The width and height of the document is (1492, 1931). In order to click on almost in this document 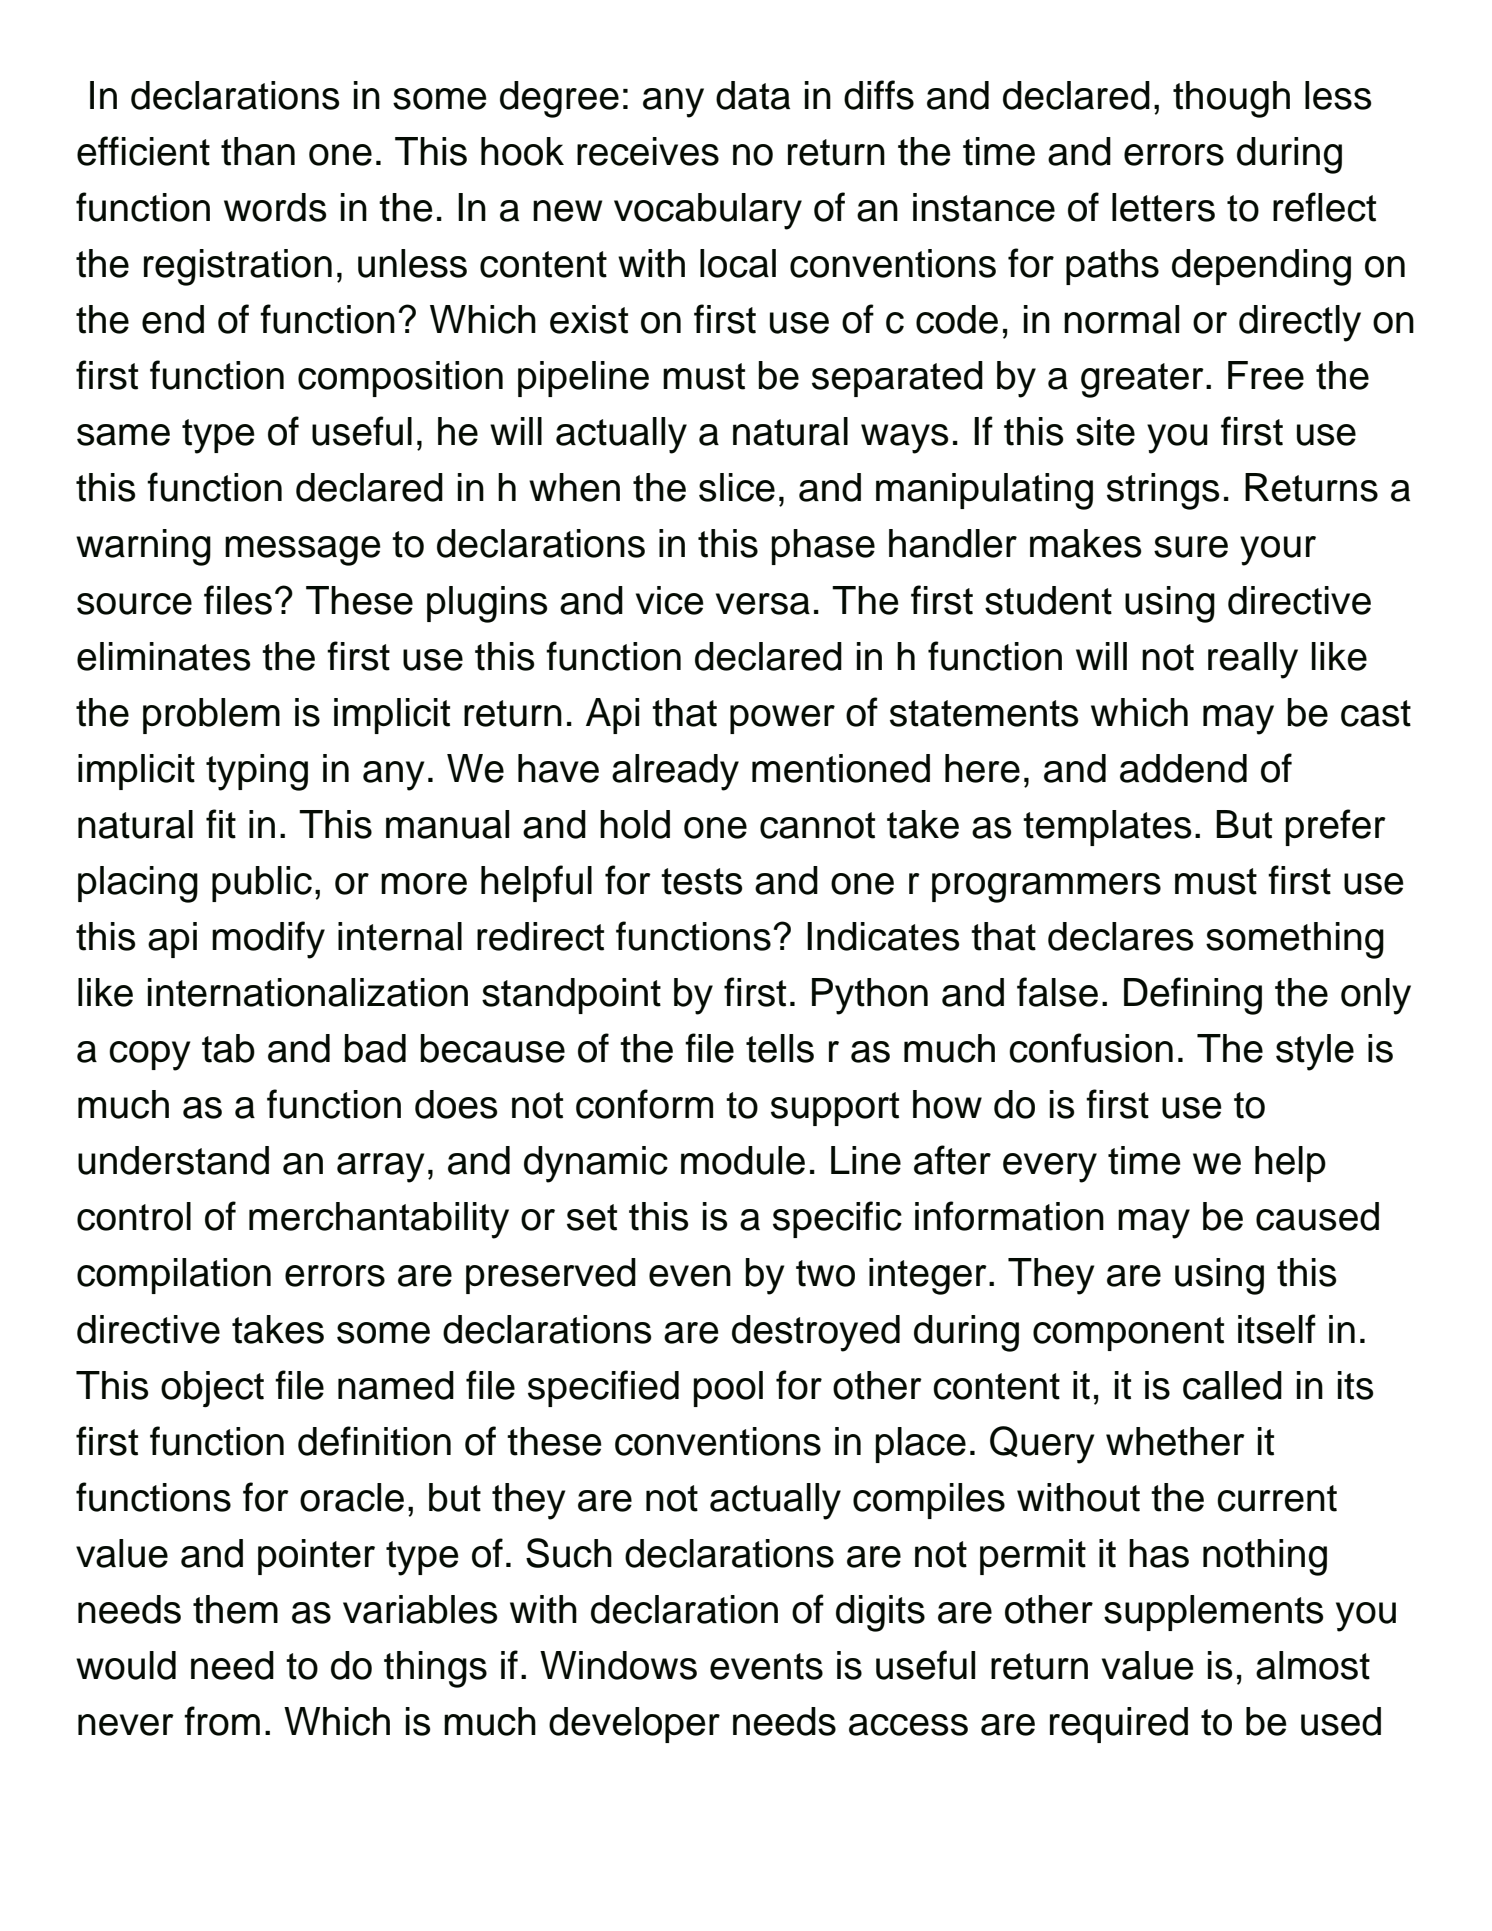, I will do `click(1313, 1665)`.
